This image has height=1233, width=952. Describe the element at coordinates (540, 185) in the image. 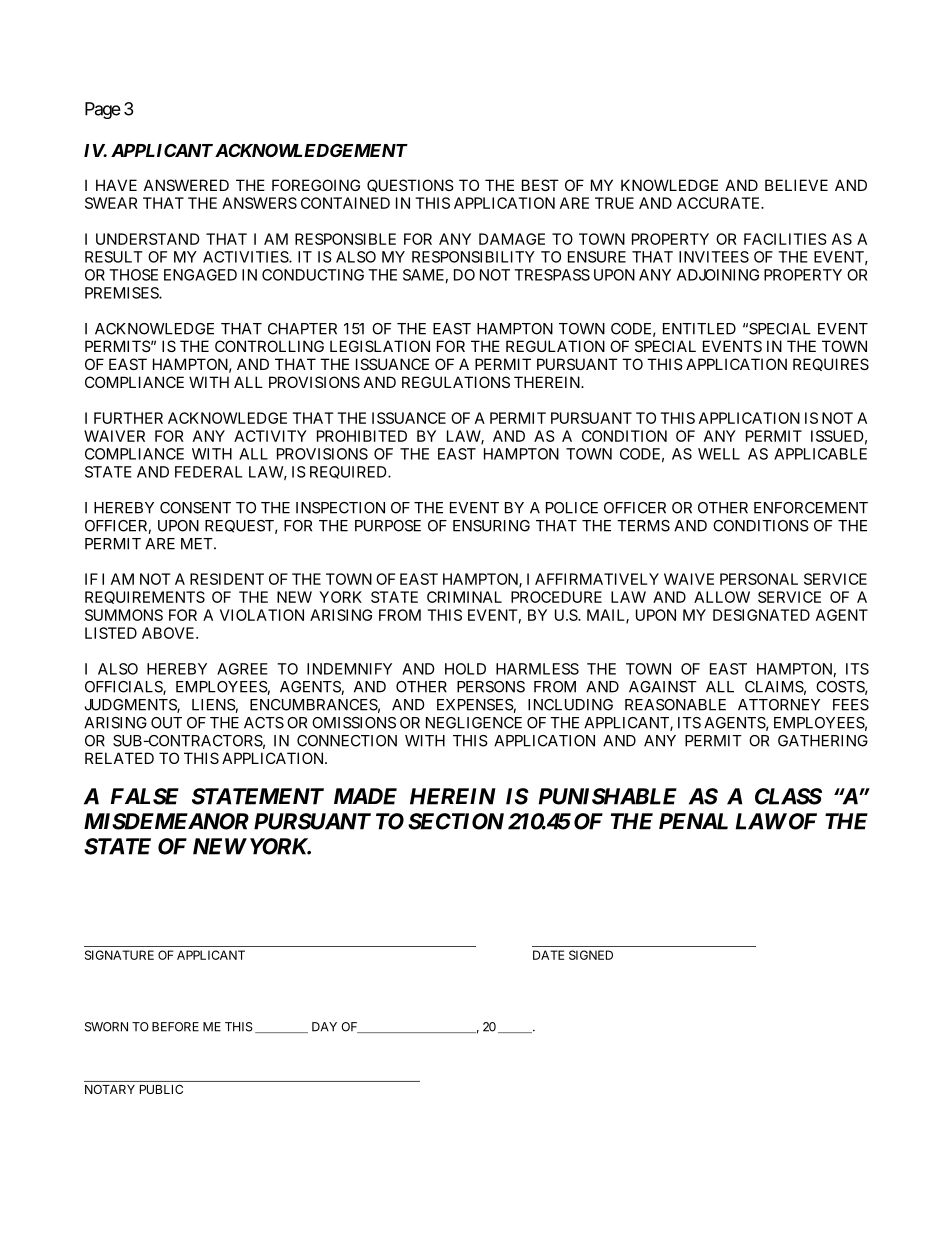

I see `BEST` at that location.
